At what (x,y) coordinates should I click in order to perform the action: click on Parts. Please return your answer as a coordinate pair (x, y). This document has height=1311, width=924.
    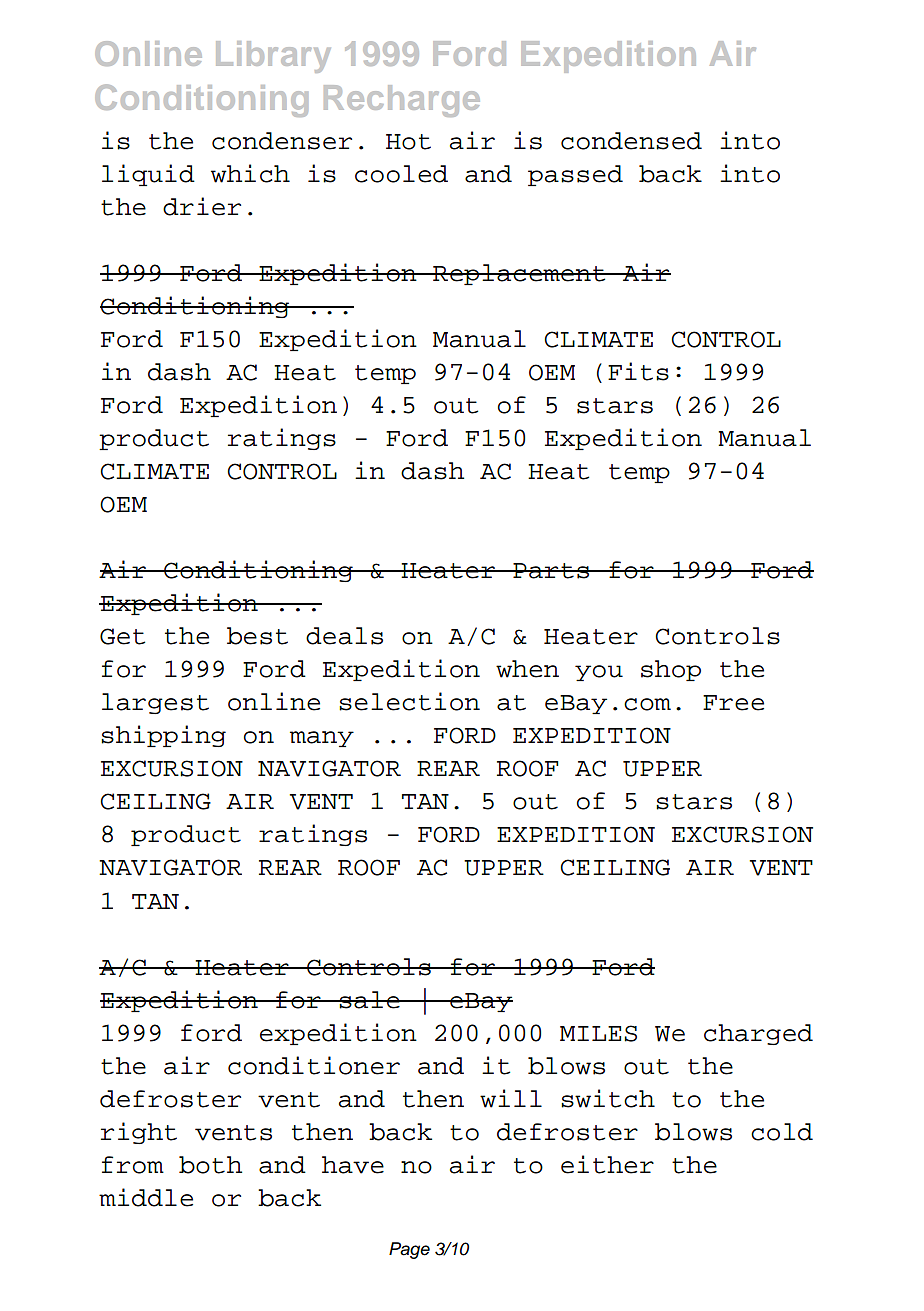
    Looking at the image, I should click on (551, 571).
